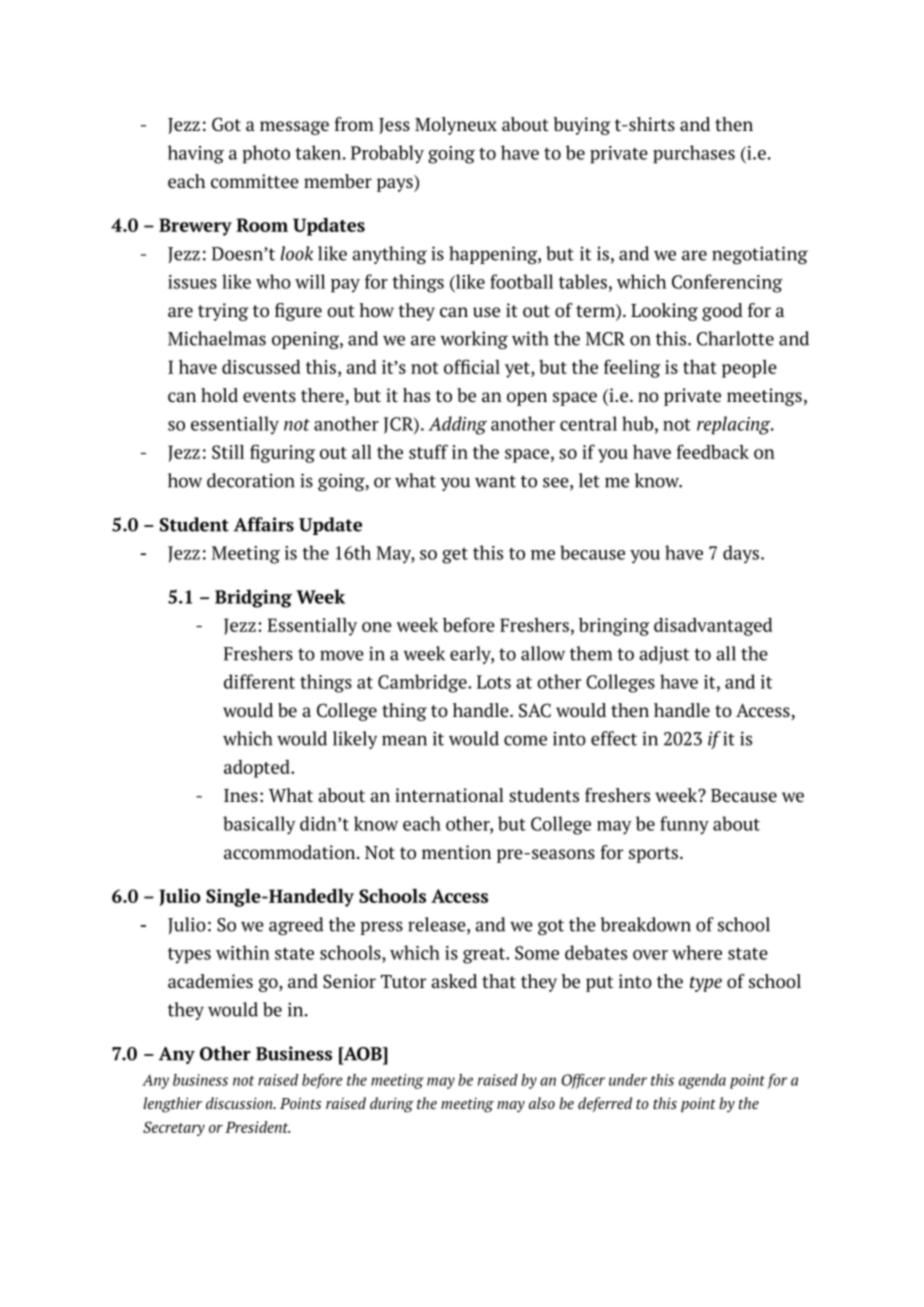 The width and height of the document is (924, 1307). What do you see at coordinates (495, 481) in the document?
I see `want` at bounding box center [495, 481].
